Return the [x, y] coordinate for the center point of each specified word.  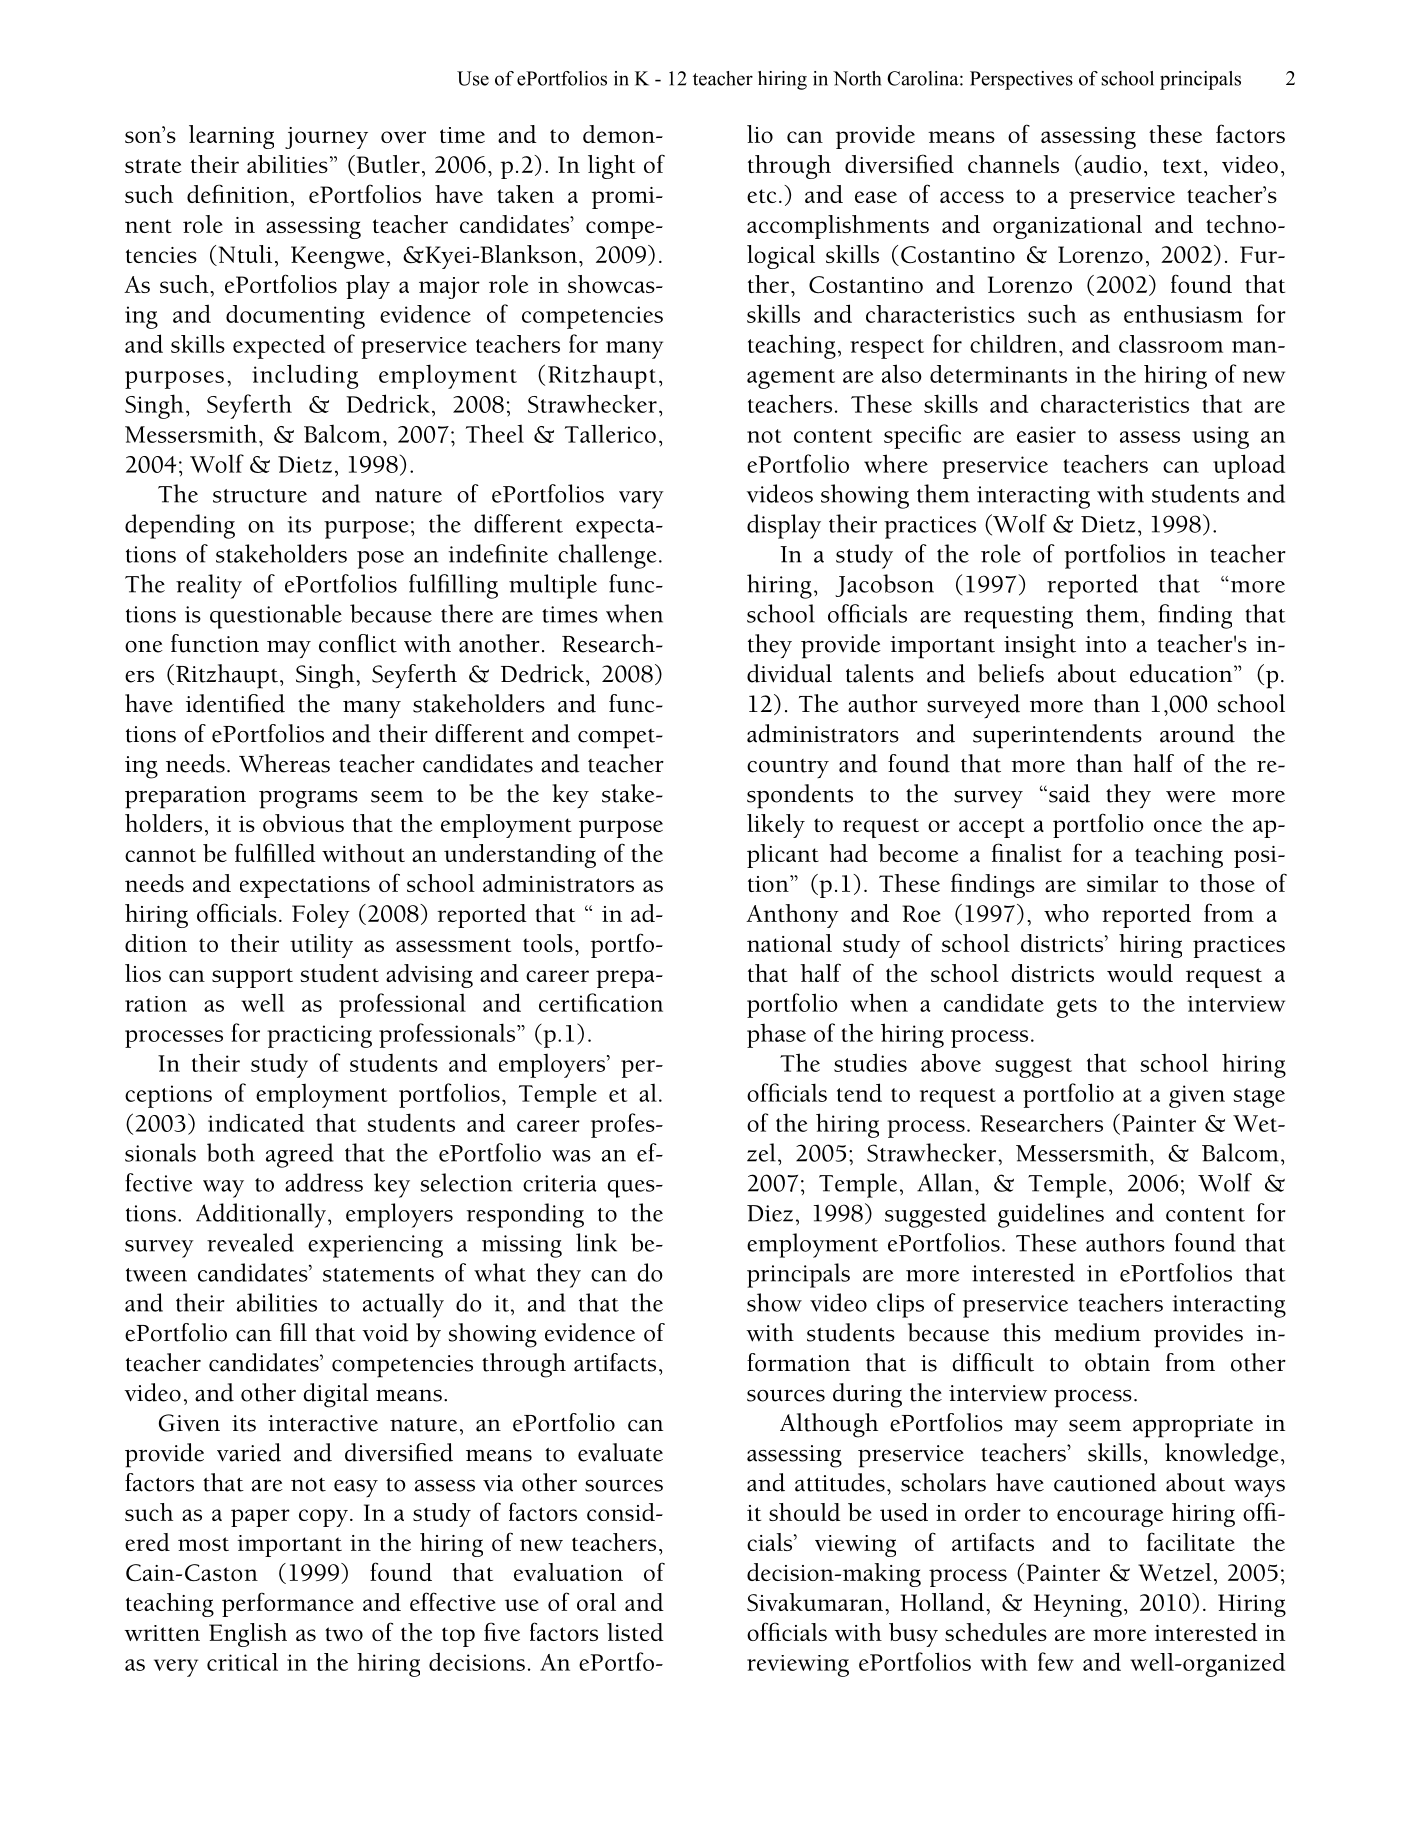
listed [635, 1632]
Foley [321, 916]
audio [1111, 165]
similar [1122, 883]
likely [776, 826]
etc [761, 196]
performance [288, 1604]
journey [326, 138]
